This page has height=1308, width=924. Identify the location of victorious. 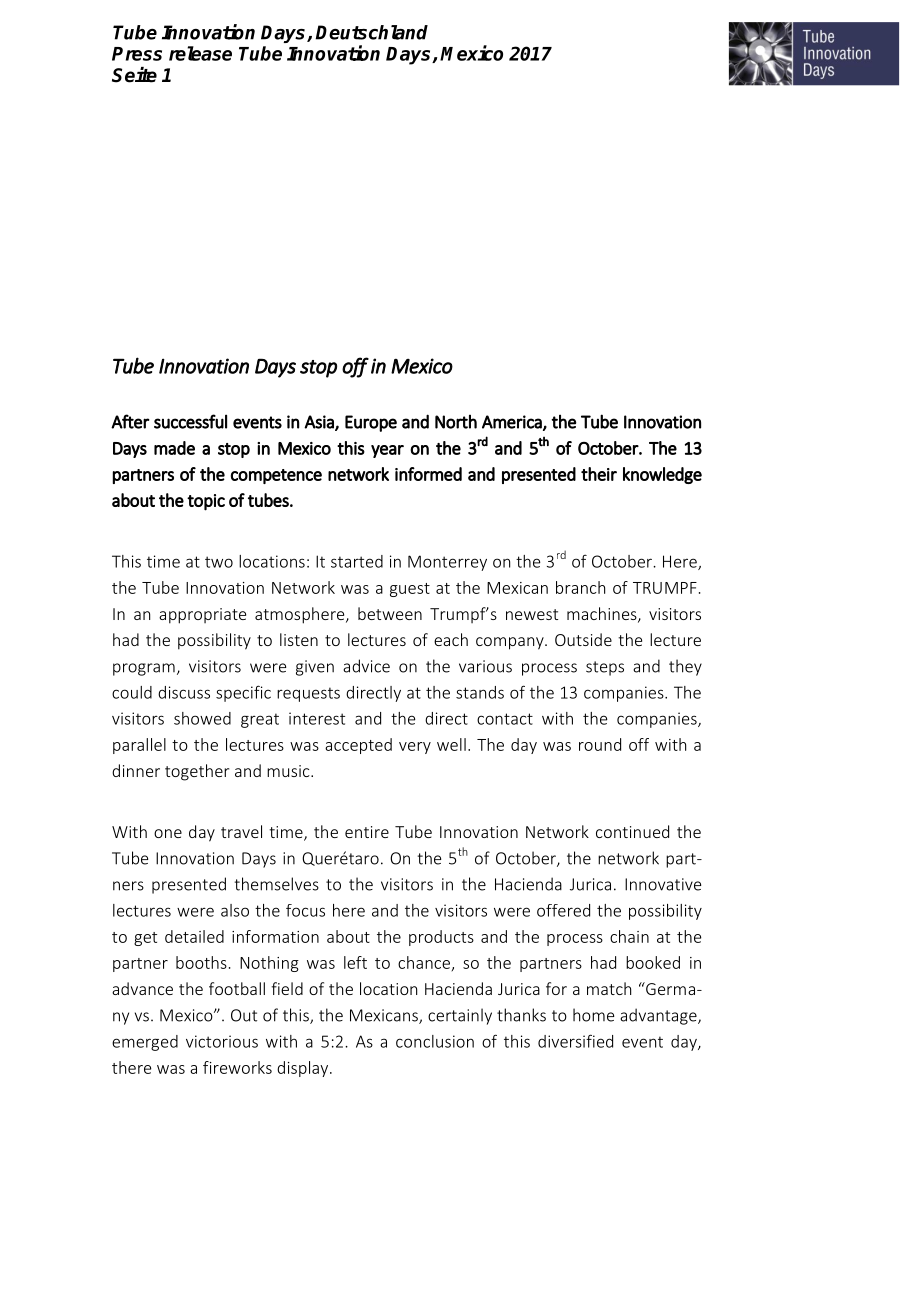
(222, 1041).
